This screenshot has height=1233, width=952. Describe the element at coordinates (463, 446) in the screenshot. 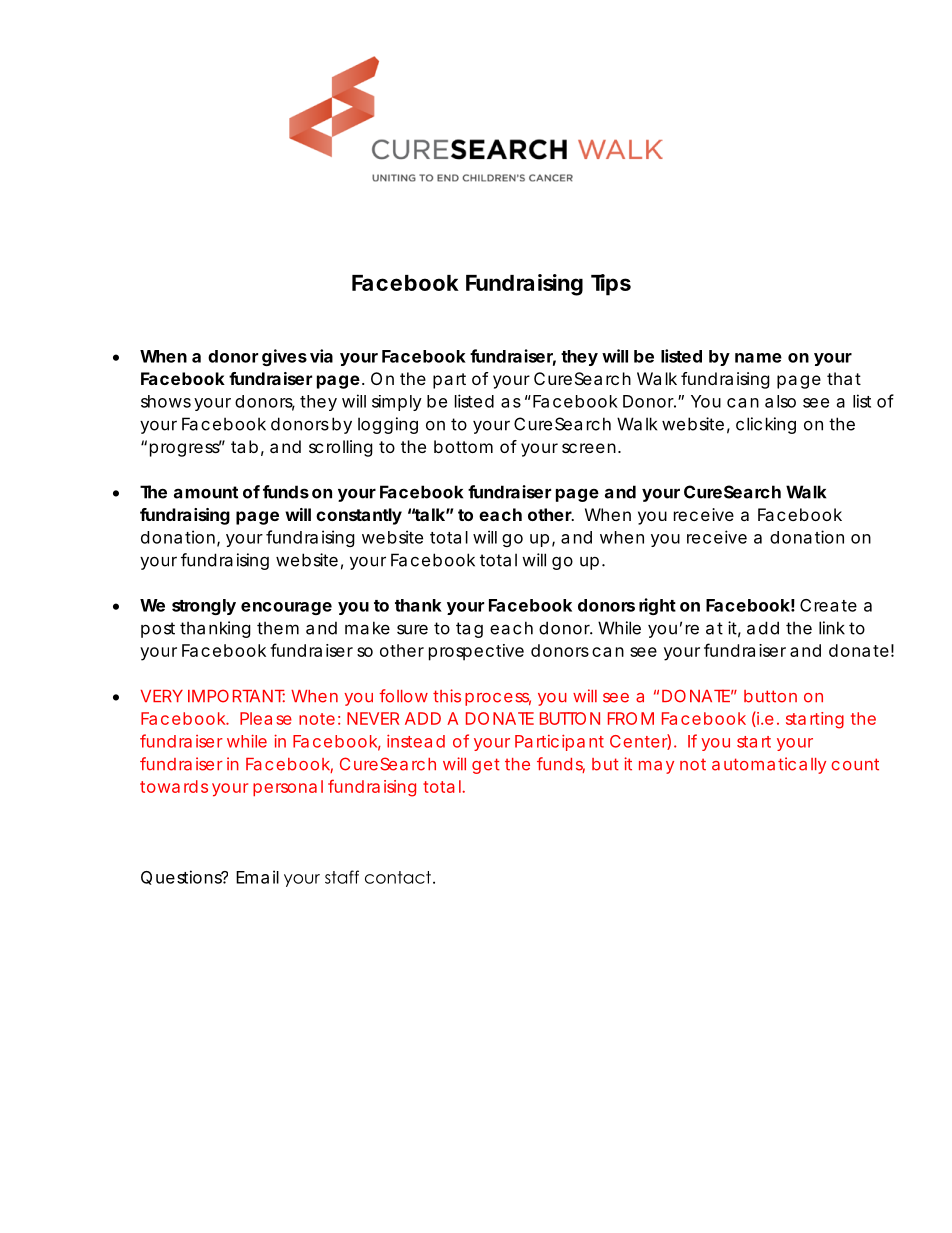

I see `bottom` at that location.
